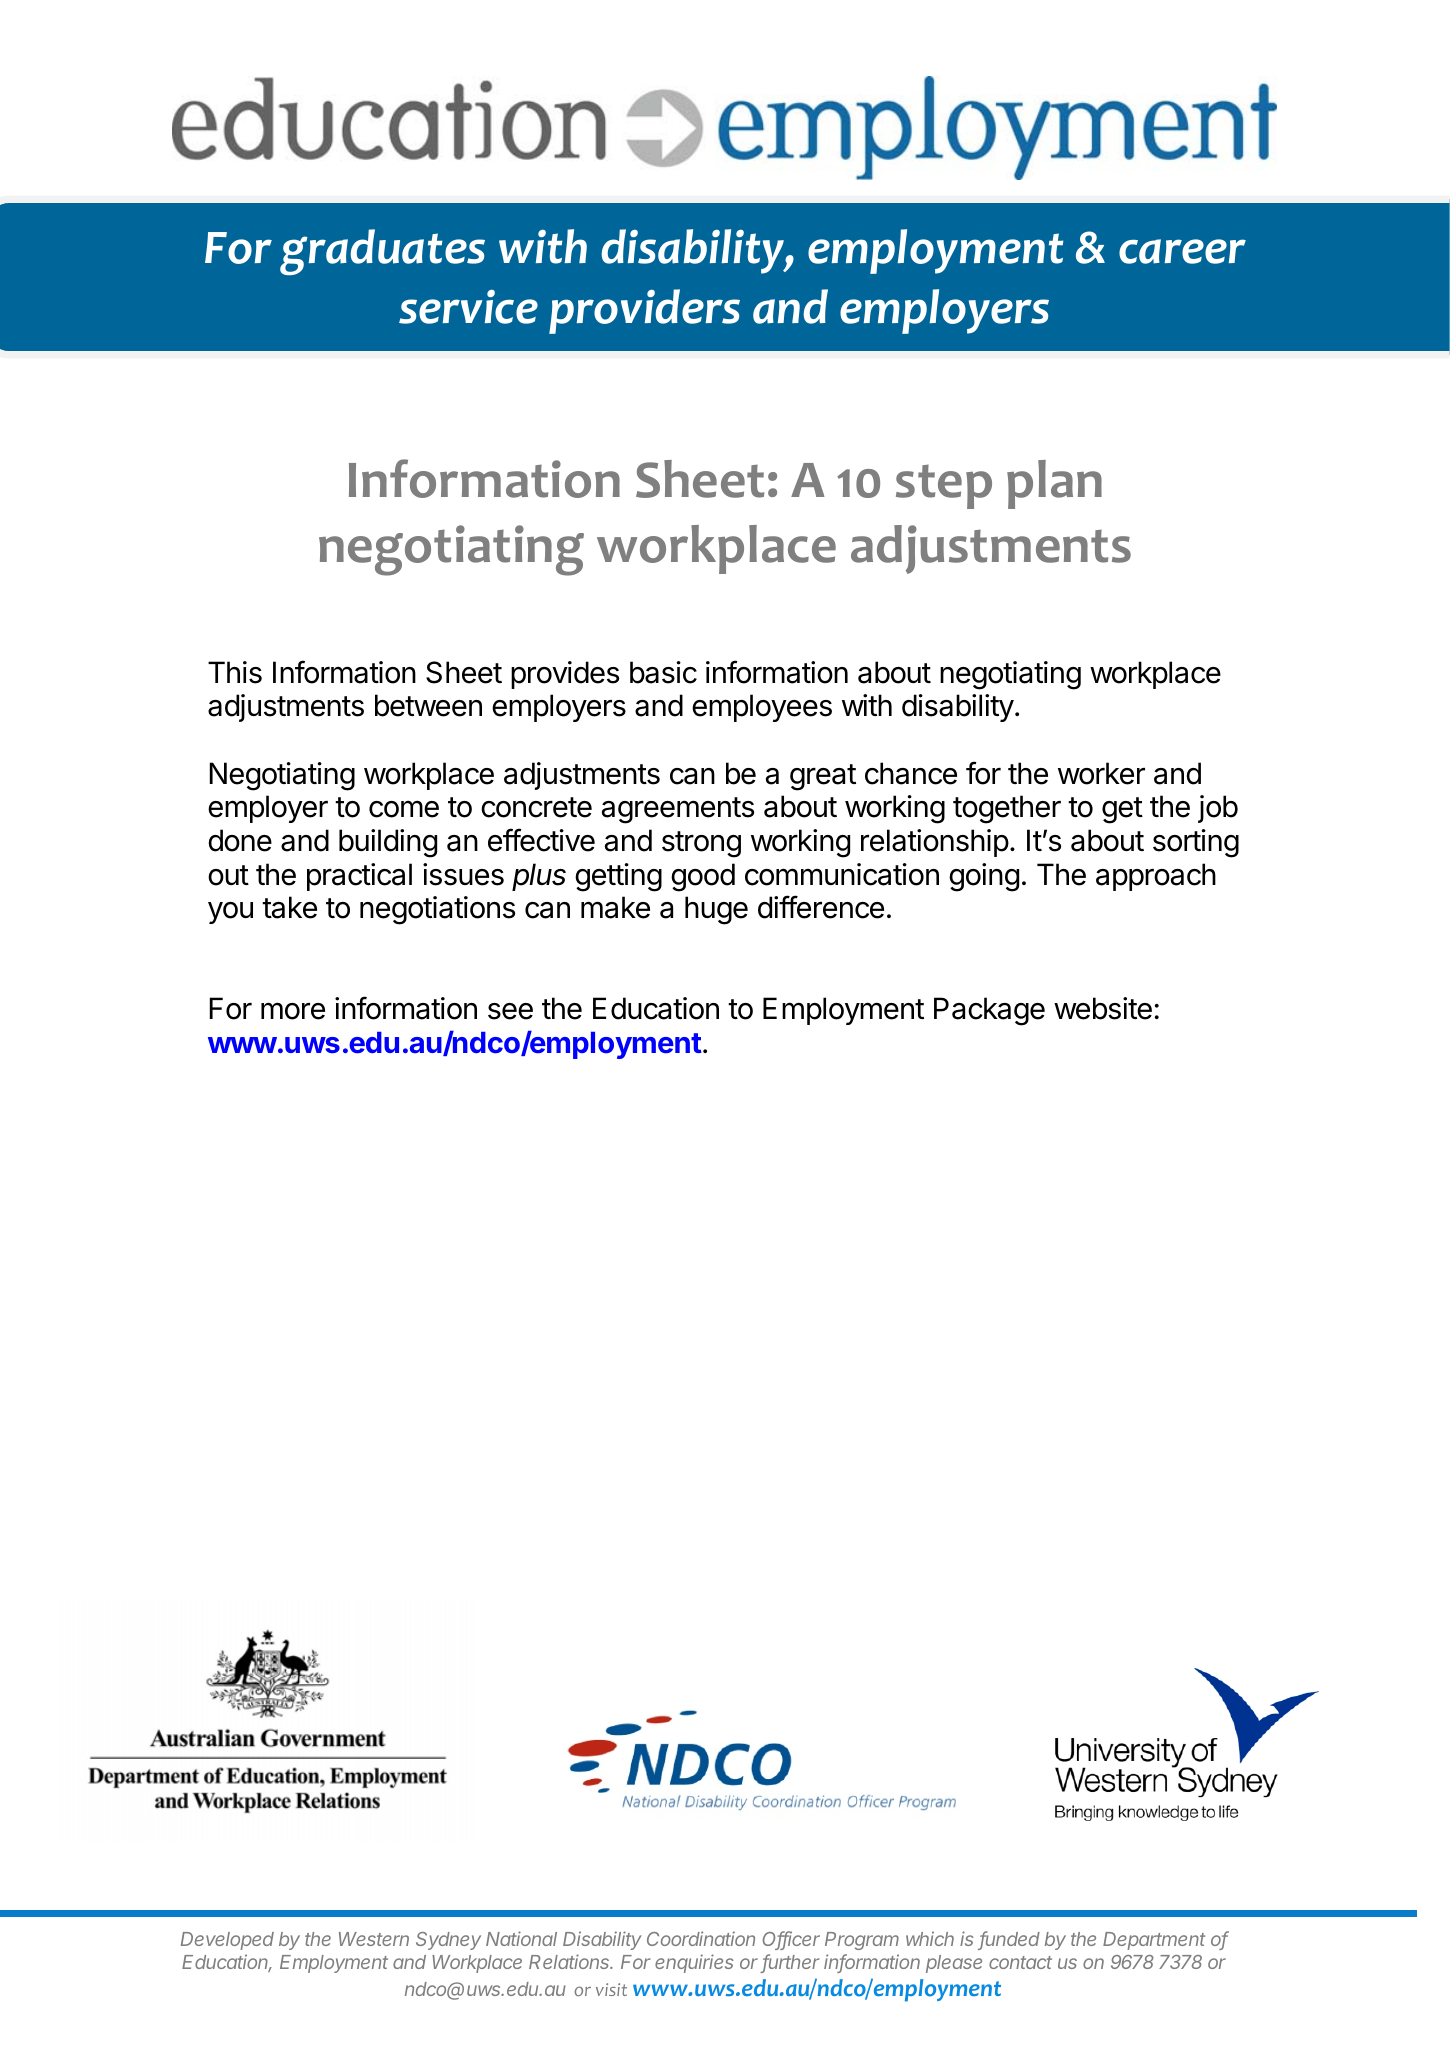  Describe the element at coordinates (644, 311) in the image. I see `providers` at that location.
